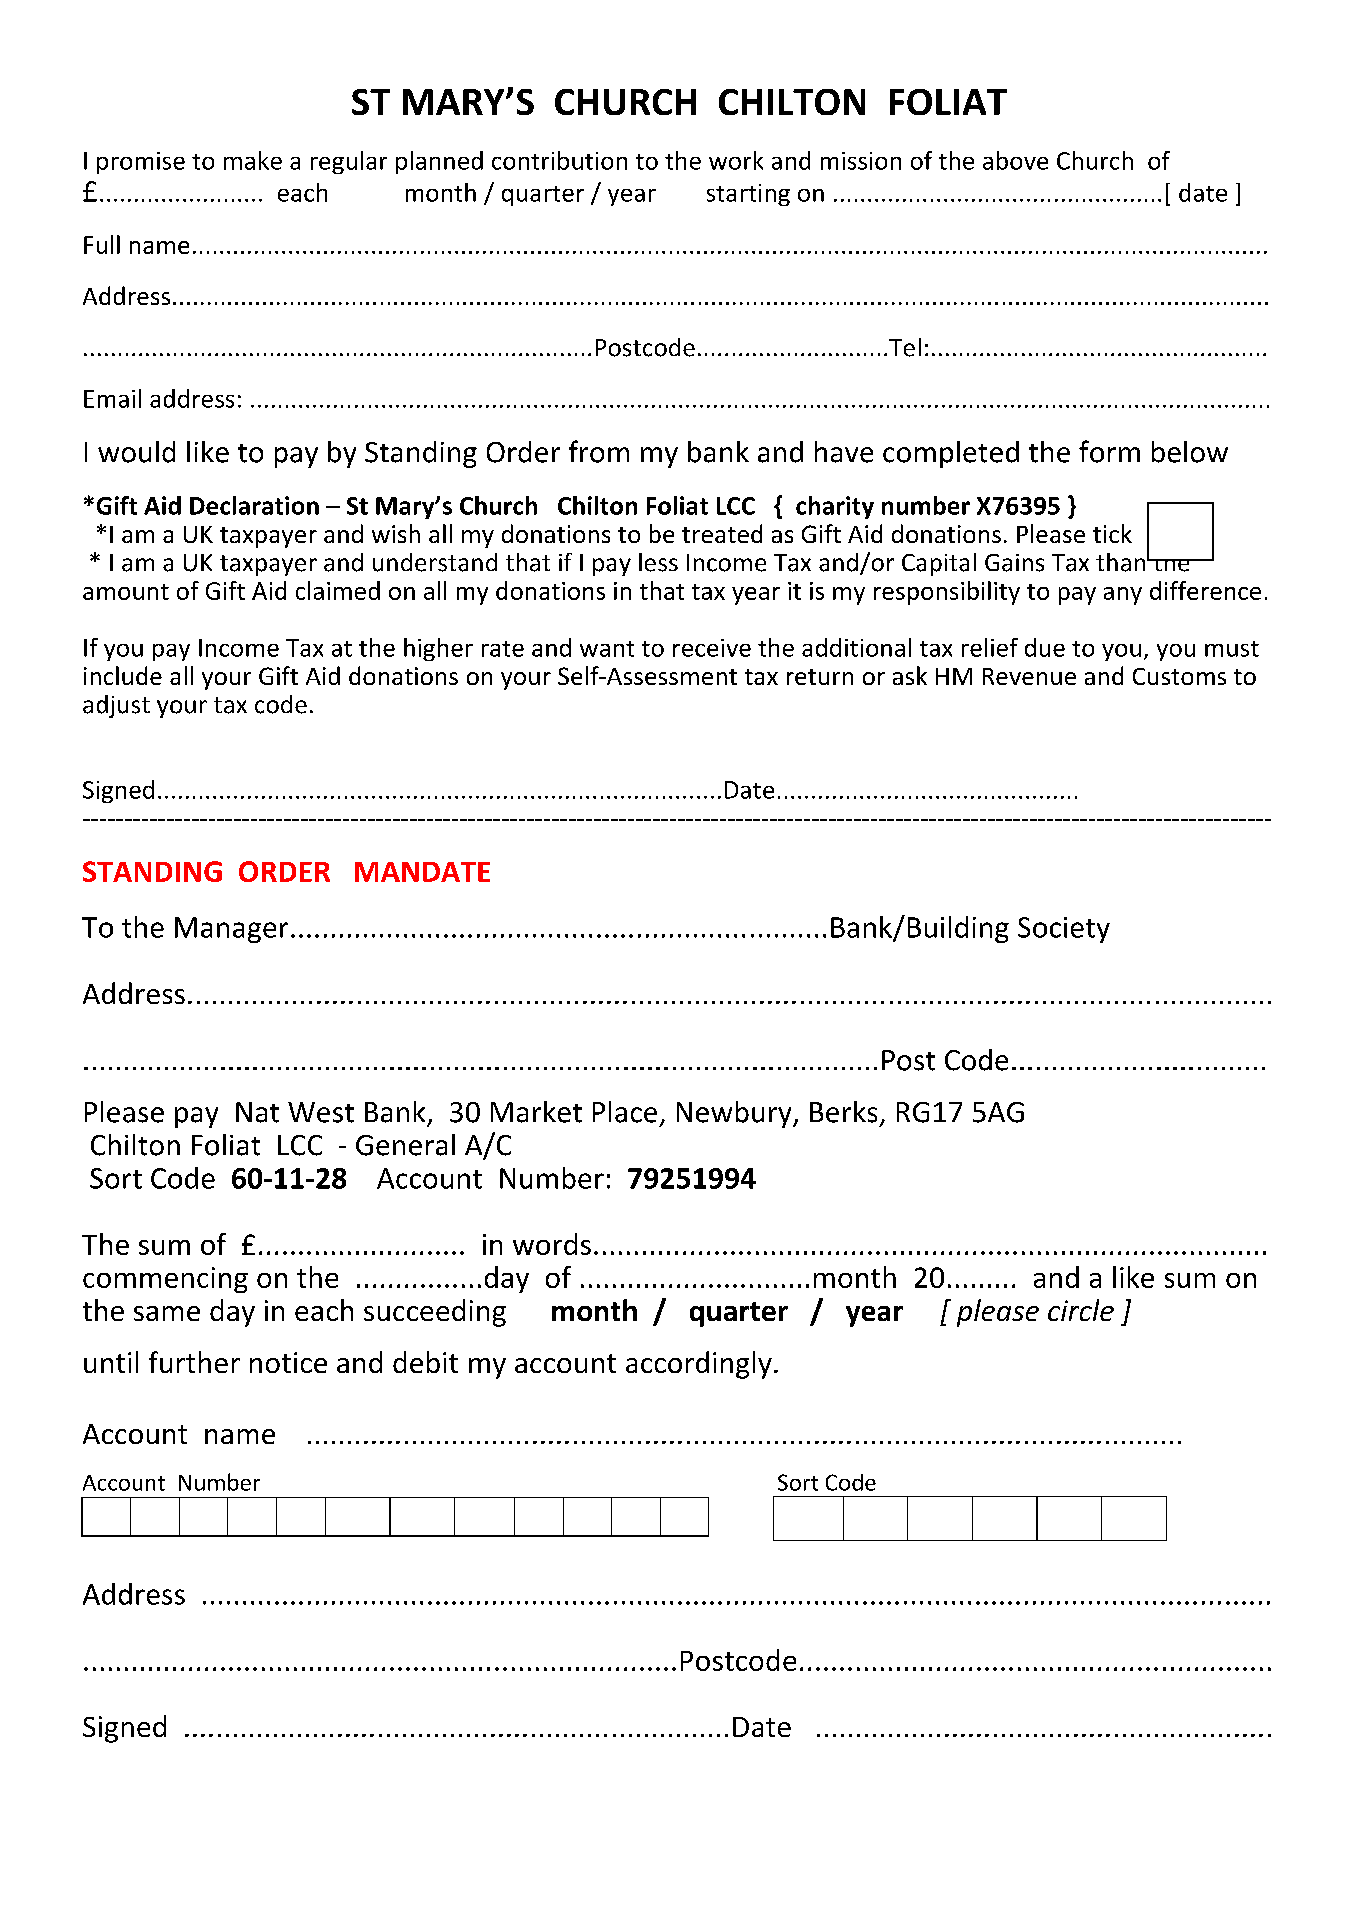 The width and height of the document is (1357, 1920). Describe the element at coordinates (712, 648) in the document. I see `receive` at that location.
